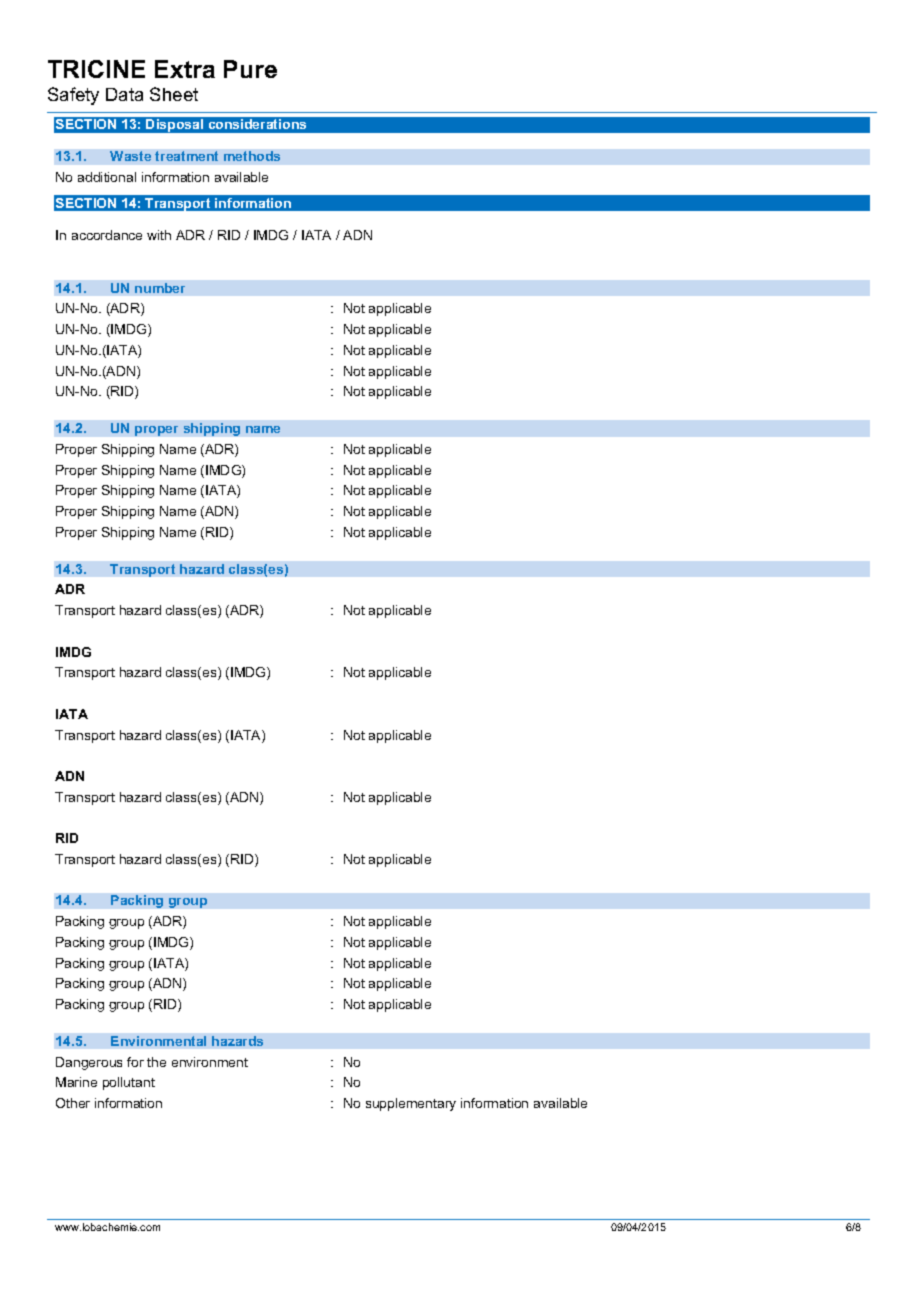 The width and height of the screenshot is (924, 1308). What do you see at coordinates (129, 1083) in the screenshot?
I see `pollutant` at bounding box center [129, 1083].
